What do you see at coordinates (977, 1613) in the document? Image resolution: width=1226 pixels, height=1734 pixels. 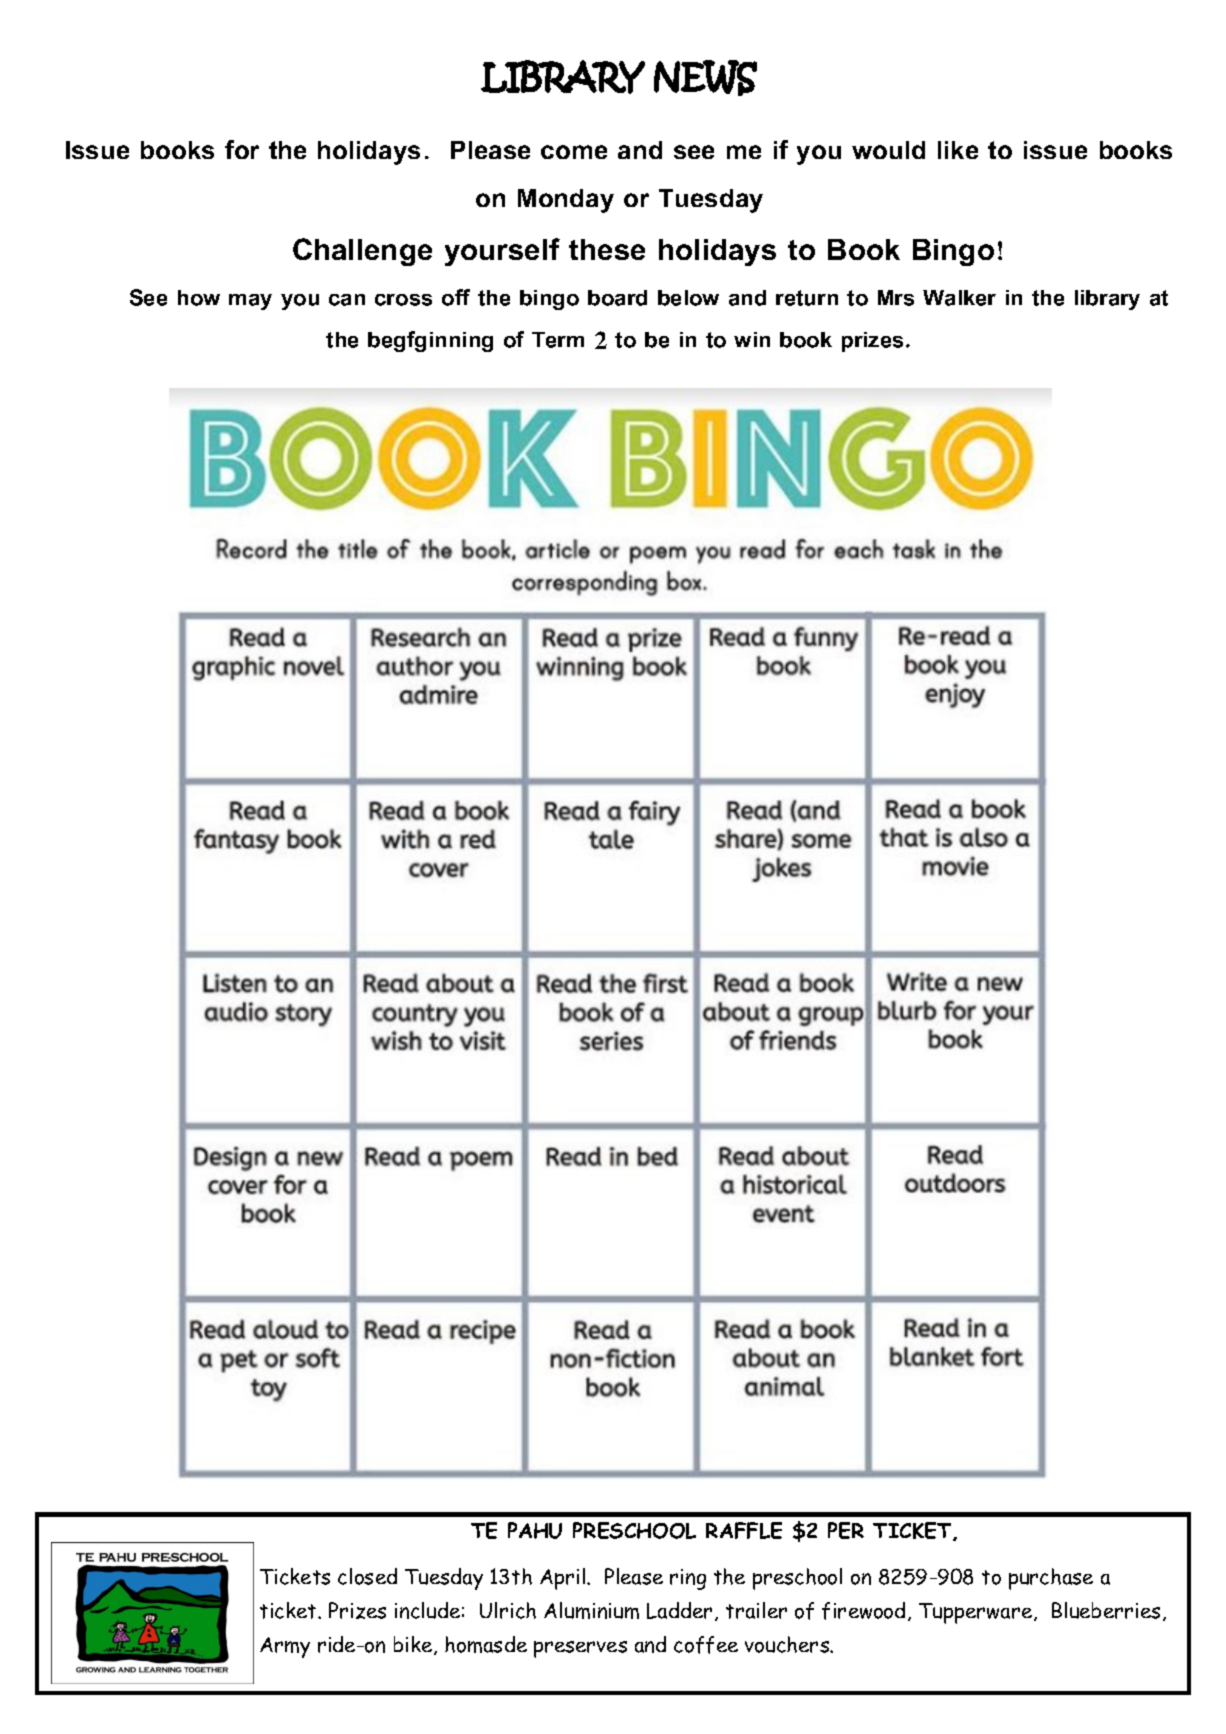 I see `Tupperware` at bounding box center [977, 1613].
